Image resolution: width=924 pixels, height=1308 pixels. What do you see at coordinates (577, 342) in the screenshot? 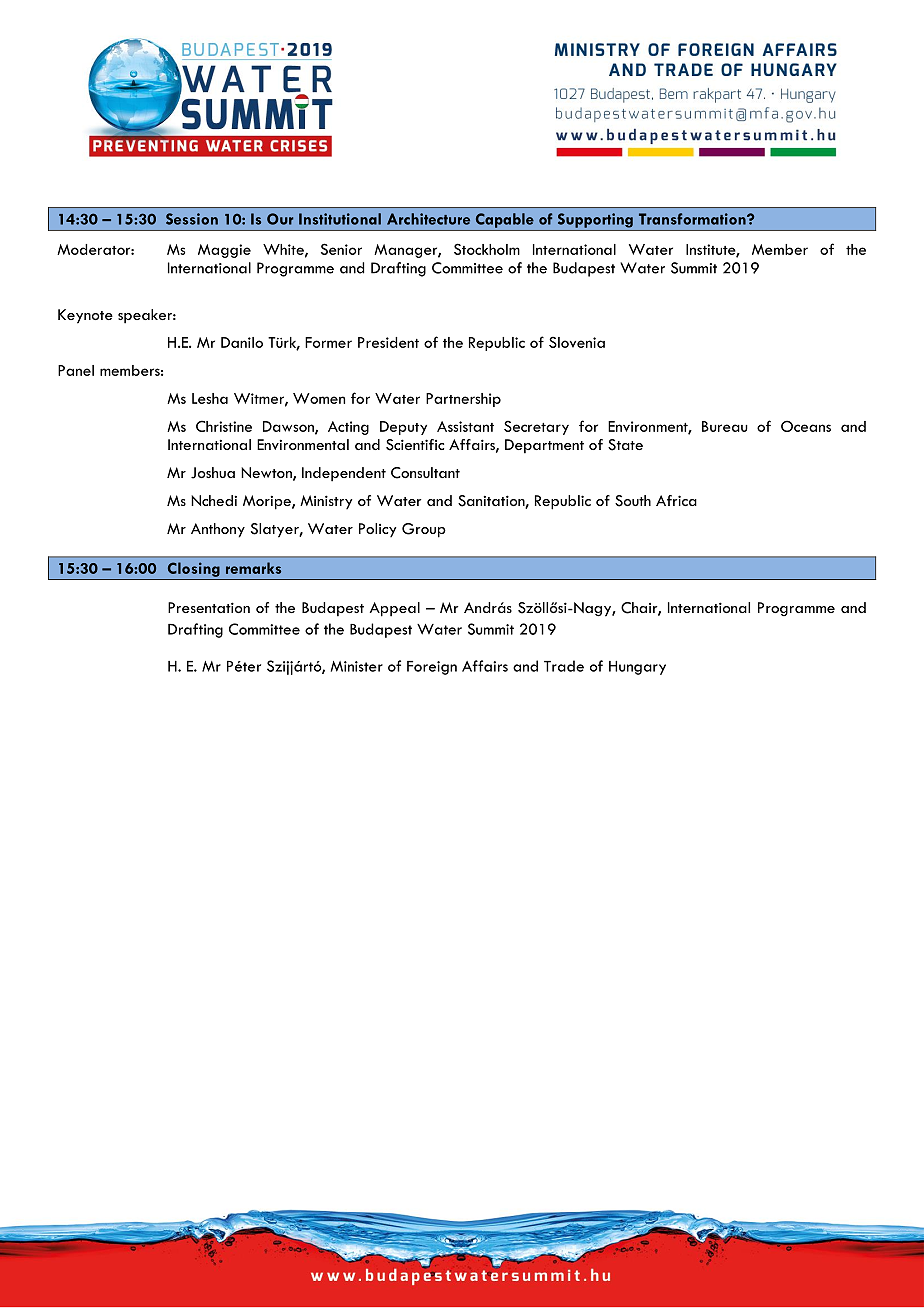
I see `Slovenia` at bounding box center [577, 342].
